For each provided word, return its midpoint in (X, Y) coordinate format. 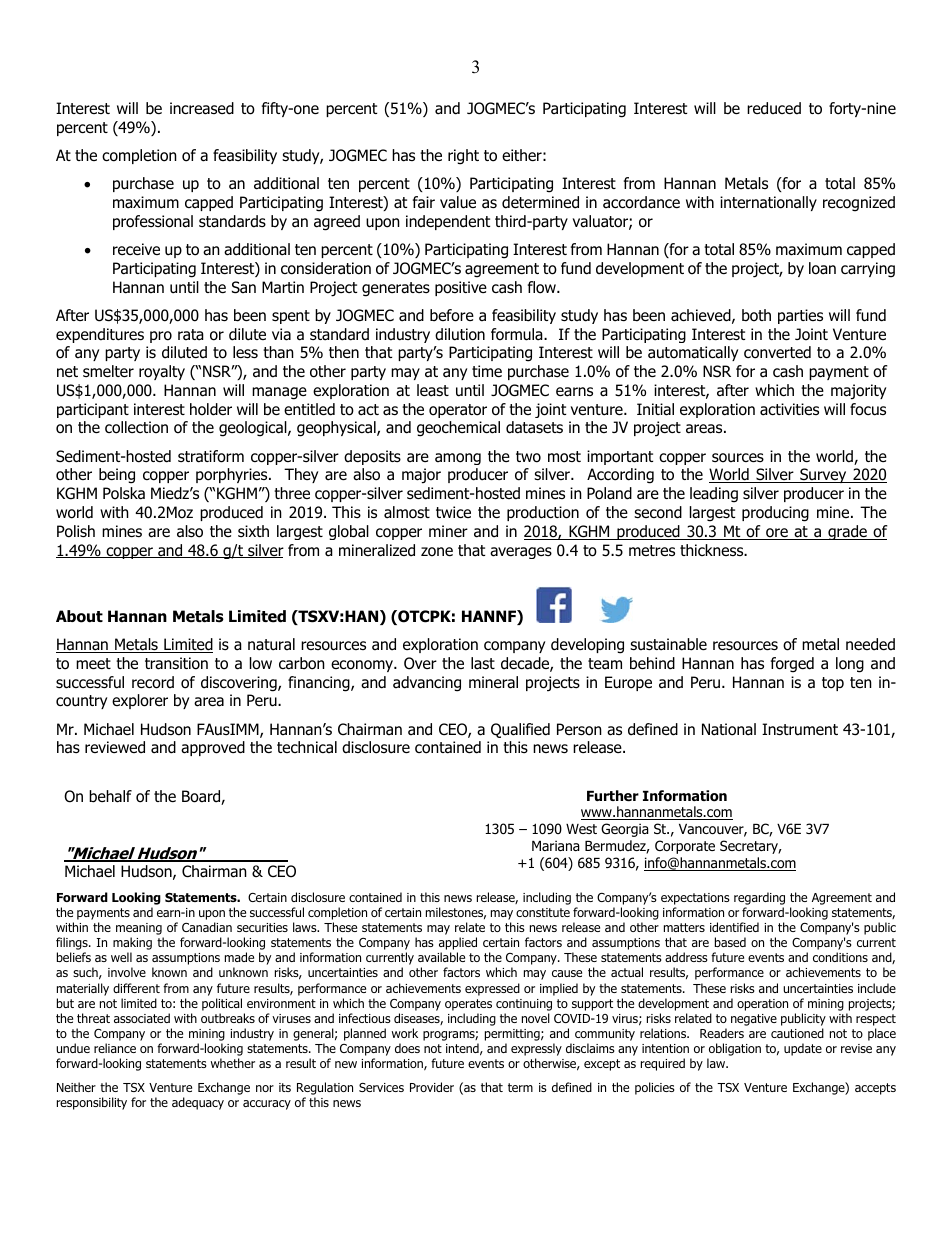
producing (775, 514)
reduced (774, 108)
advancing (427, 684)
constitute (543, 912)
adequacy (198, 1103)
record (153, 682)
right (463, 157)
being (117, 476)
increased (202, 108)
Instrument (800, 729)
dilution (460, 334)
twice (453, 512)
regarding (759, 900)
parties (800, 316)
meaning (140, 930)
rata (191, 335)
